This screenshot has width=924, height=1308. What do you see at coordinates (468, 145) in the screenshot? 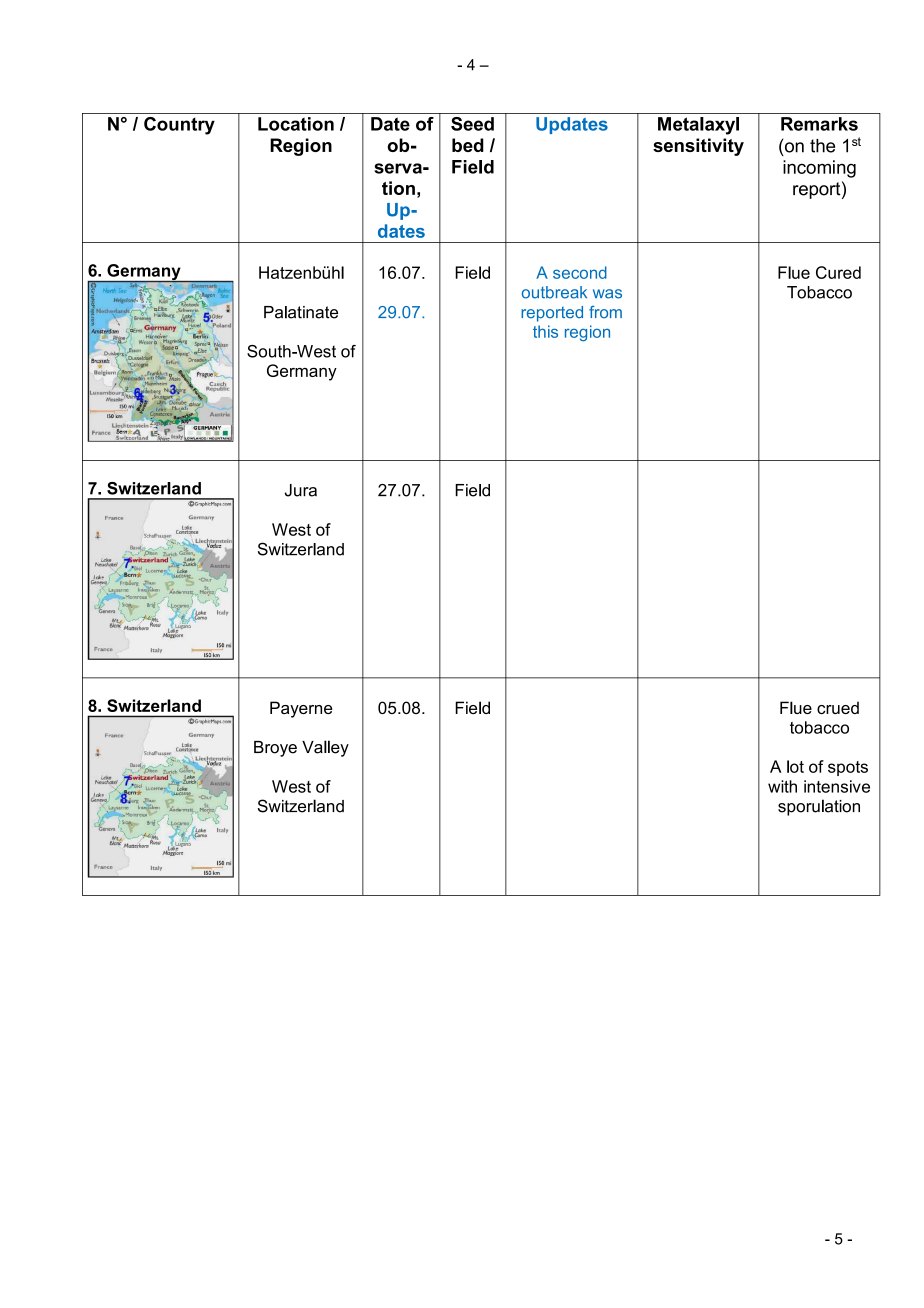
I see `bed` at bounding box center [468, 145].
